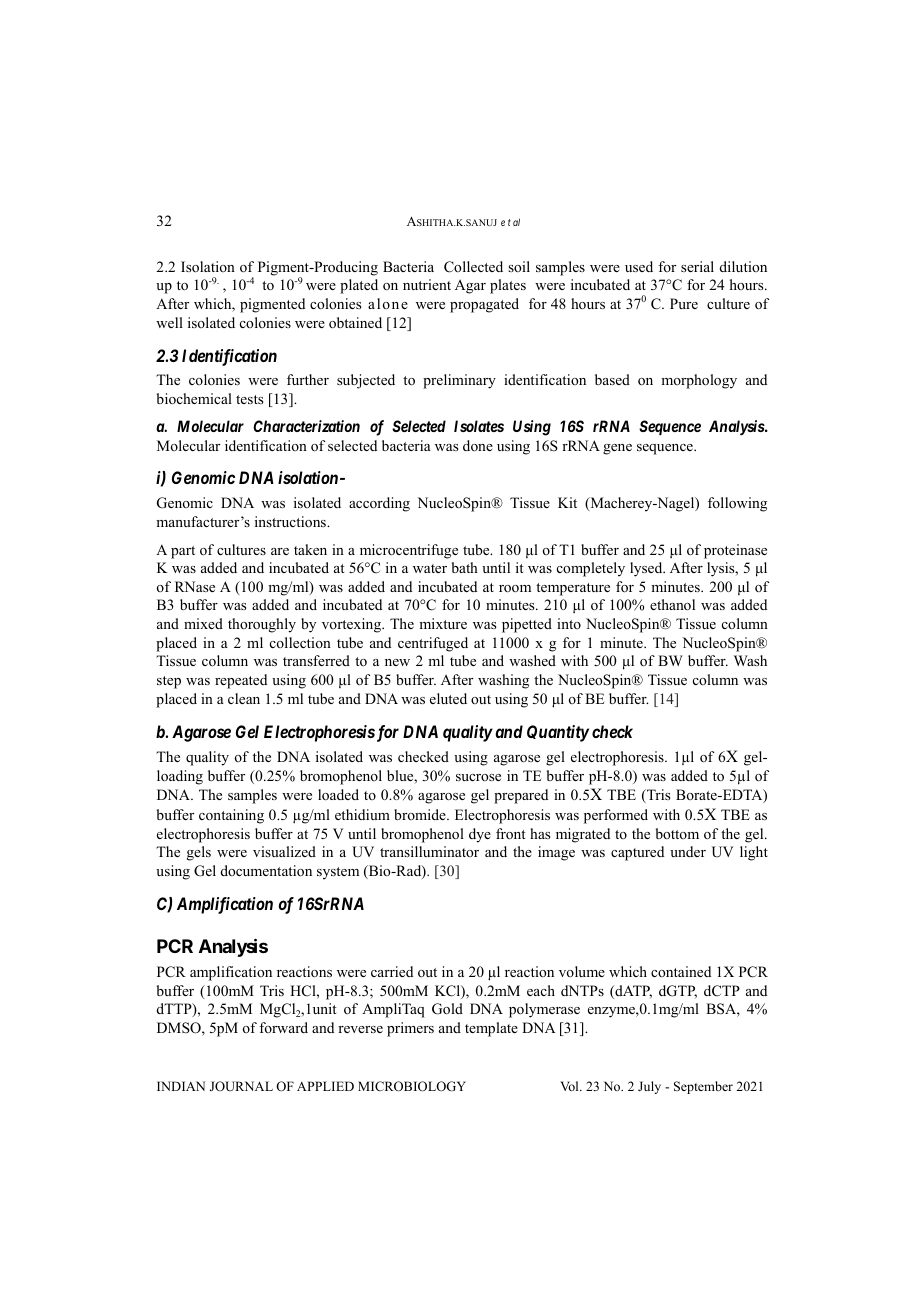  What do you see at coordinates (241, 681) in the page?
I see `repeated` at bounding box center [241, 681].
